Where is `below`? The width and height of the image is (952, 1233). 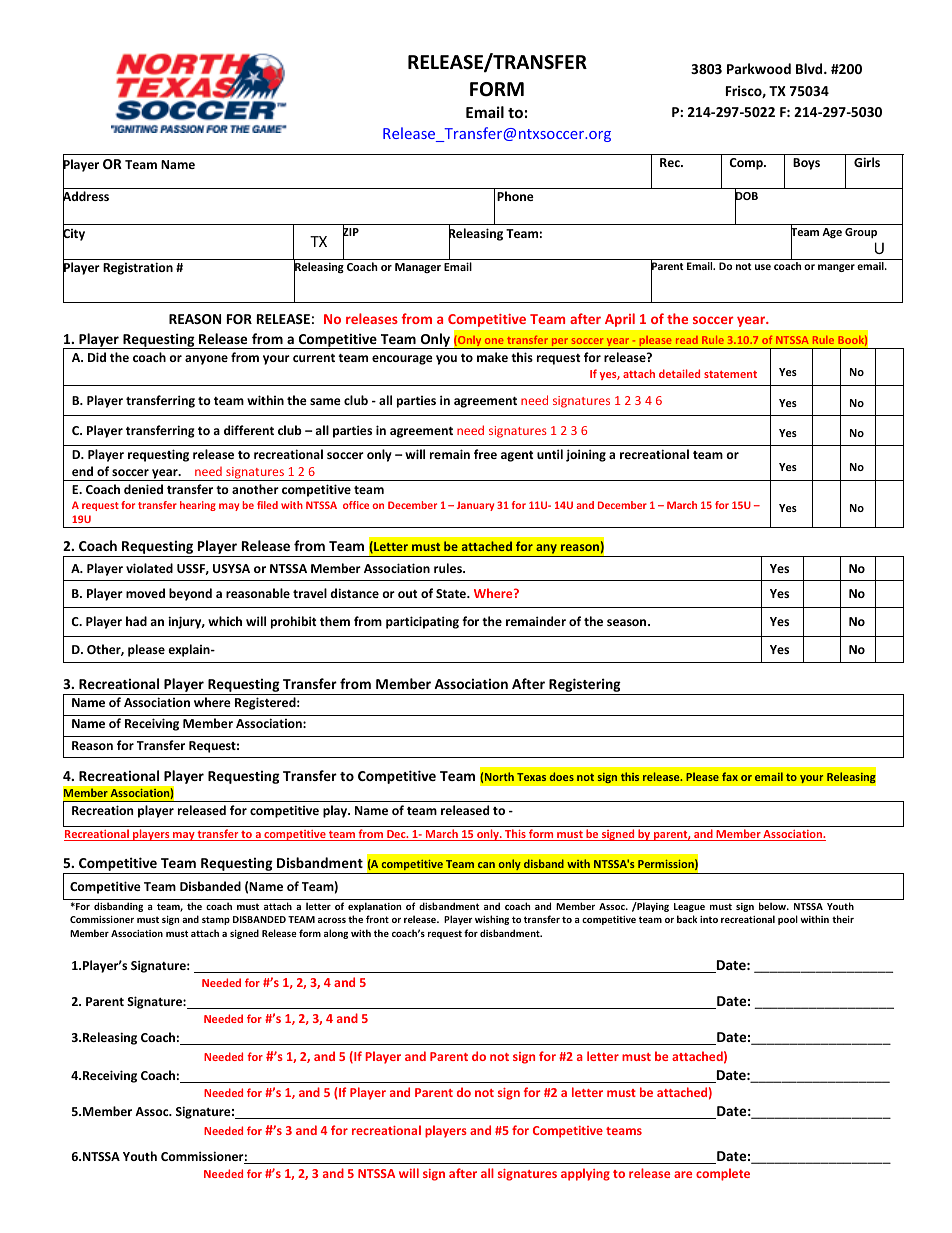
below is located at coordinates (774, 906).
